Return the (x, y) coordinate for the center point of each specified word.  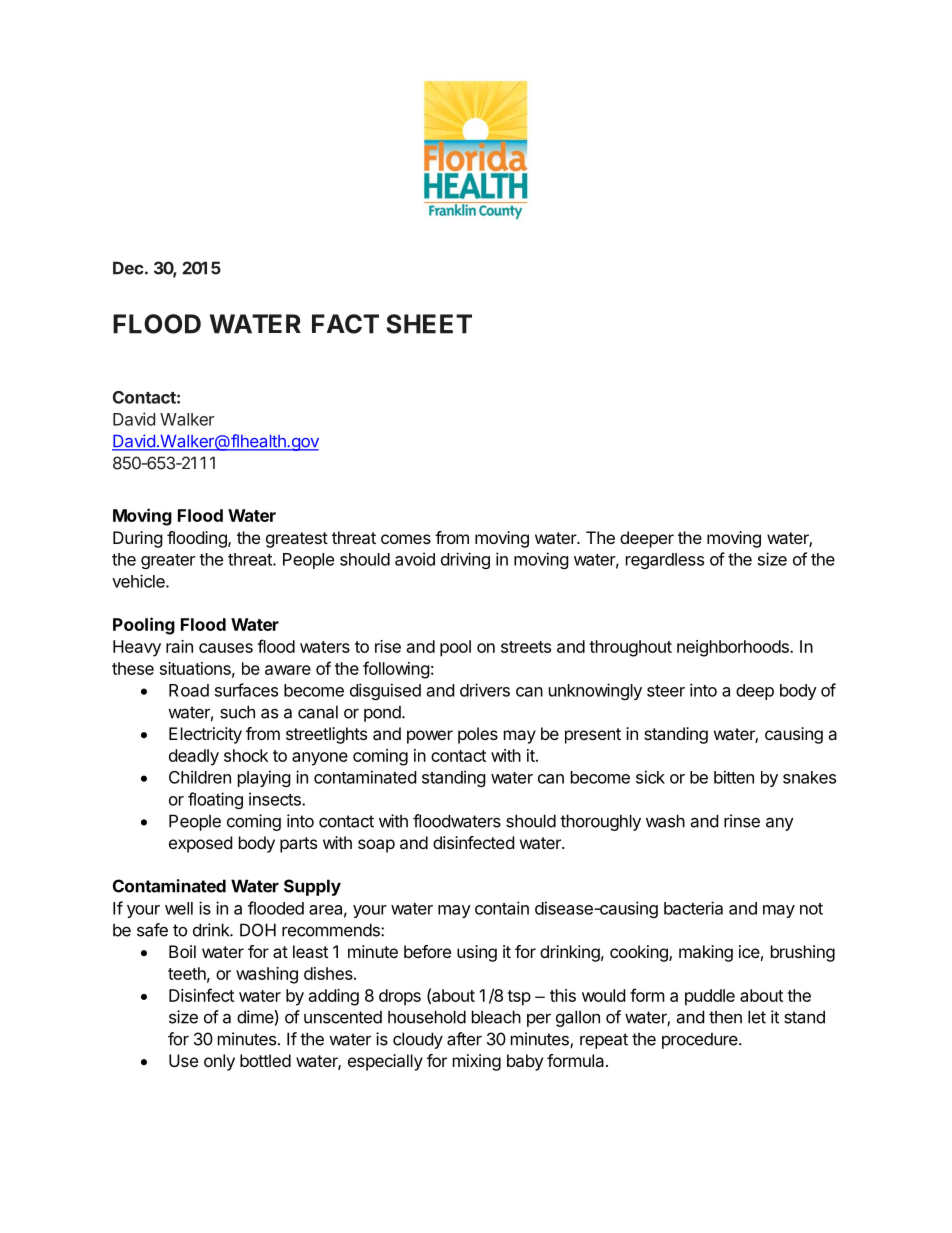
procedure (701, 1040)
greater (168, 561)
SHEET (429, 324)
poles (478, 735)
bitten (734, 777)
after (464, 1039)
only (219, 1062)
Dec (128, 268)
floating (215, 800)
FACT (345, 324)
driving (465, 560)
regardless (665, 561)
